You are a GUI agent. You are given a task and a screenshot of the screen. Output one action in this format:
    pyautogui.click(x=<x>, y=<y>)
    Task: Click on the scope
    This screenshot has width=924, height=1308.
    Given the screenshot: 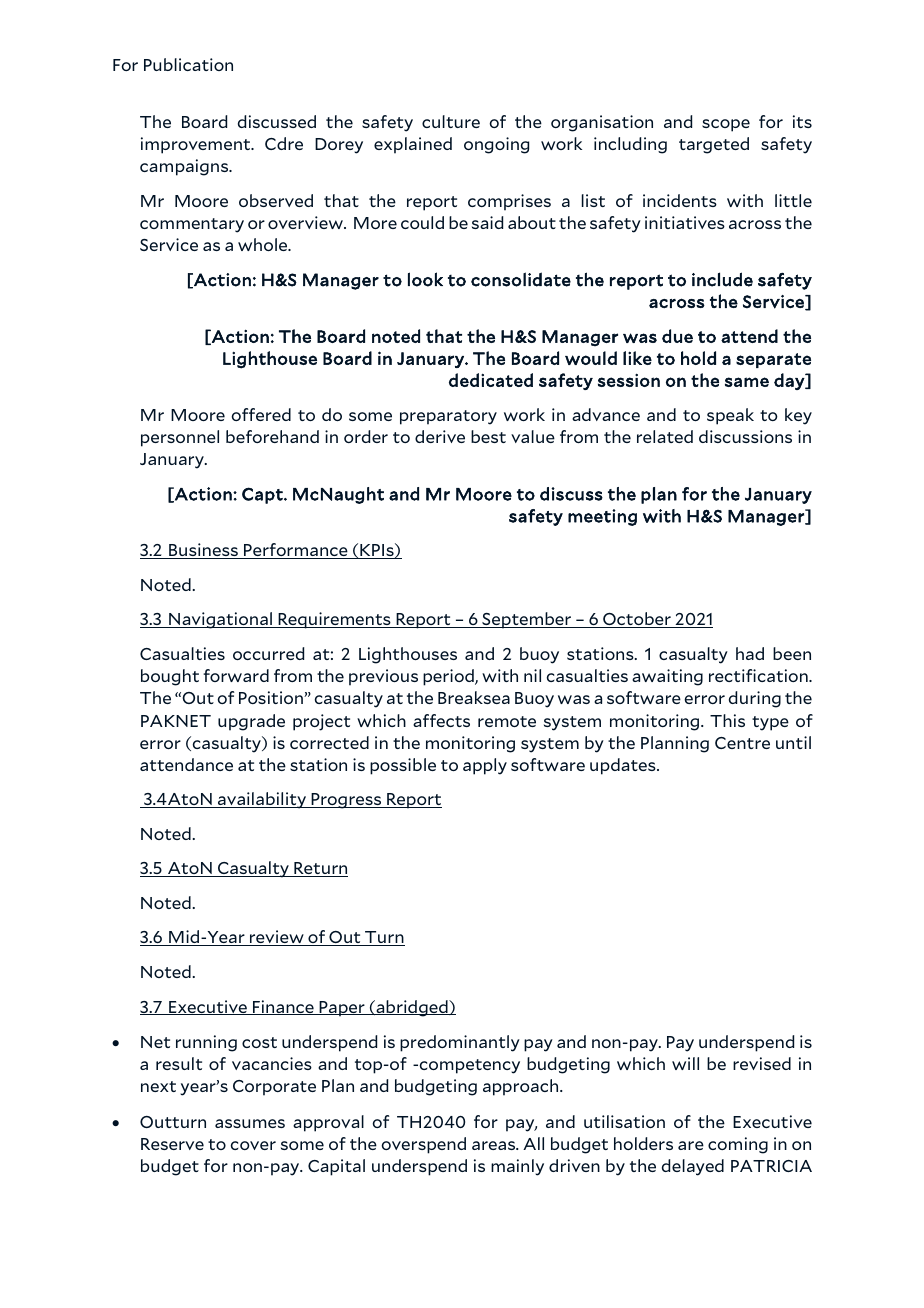 What is the action you would take?
    pyautogui.click(x=726, y=125)
